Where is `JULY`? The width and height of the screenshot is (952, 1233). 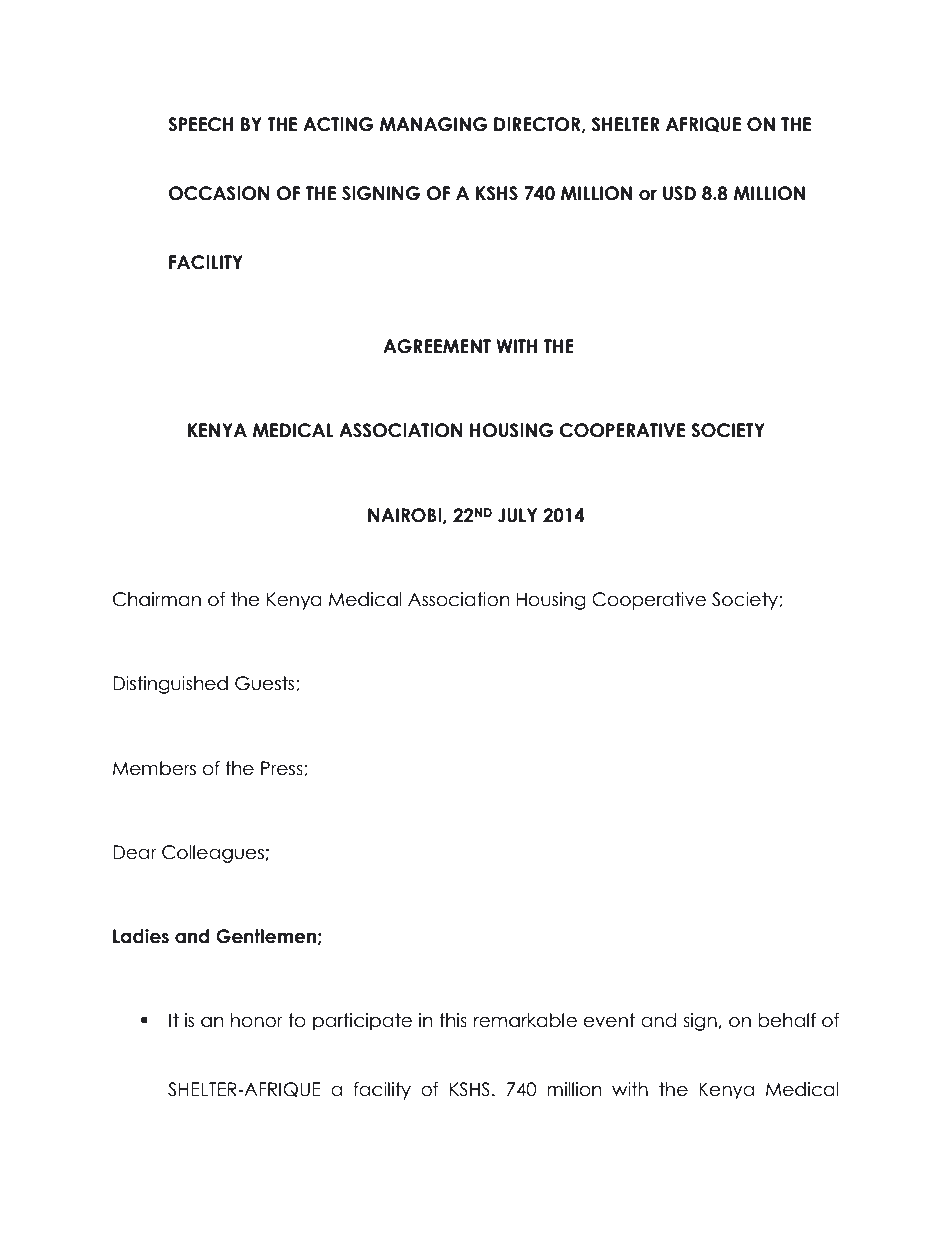 JULY is located at coordinates (517, 515).
